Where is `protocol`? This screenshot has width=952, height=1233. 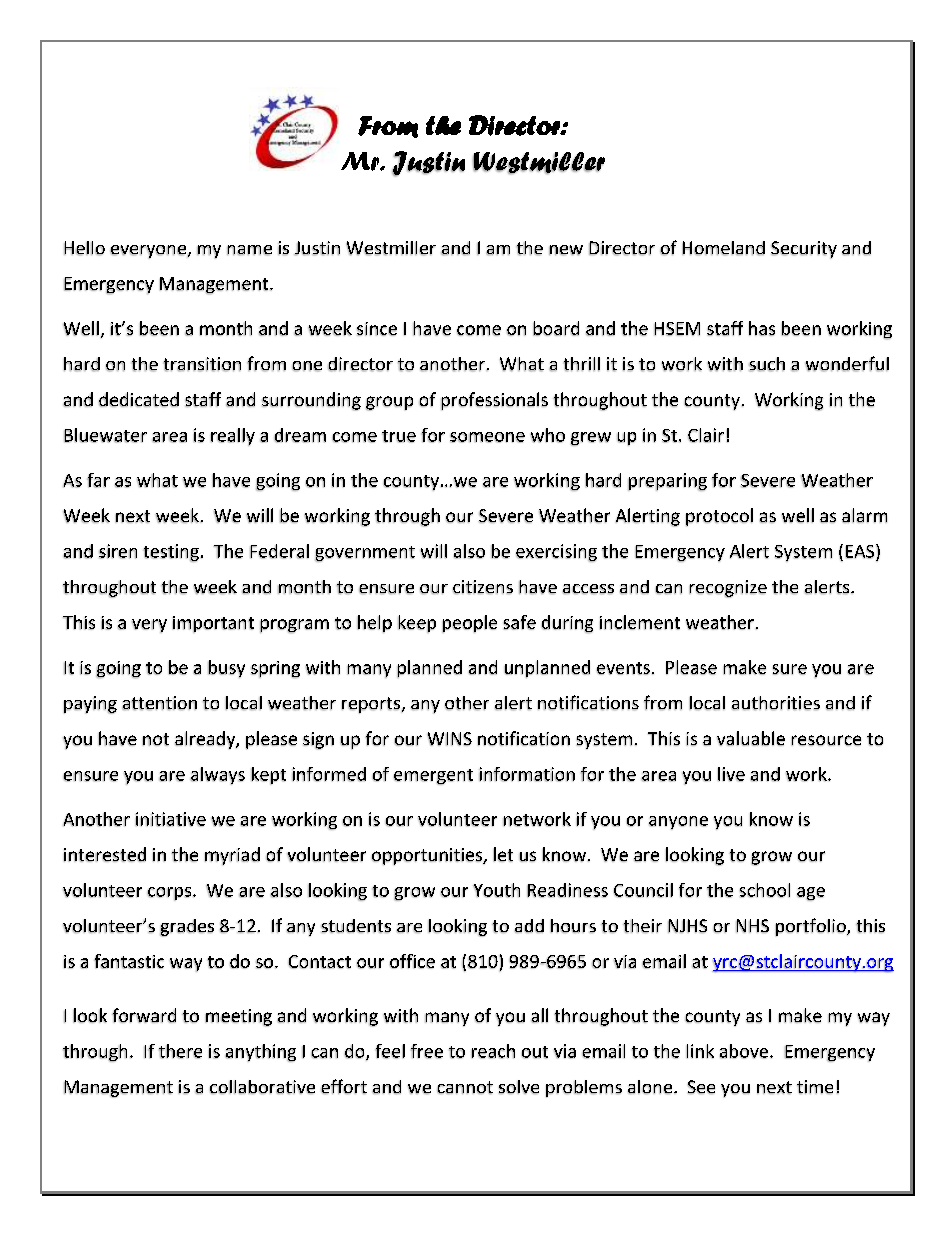
protocol is located at coordinates (719, 517).
